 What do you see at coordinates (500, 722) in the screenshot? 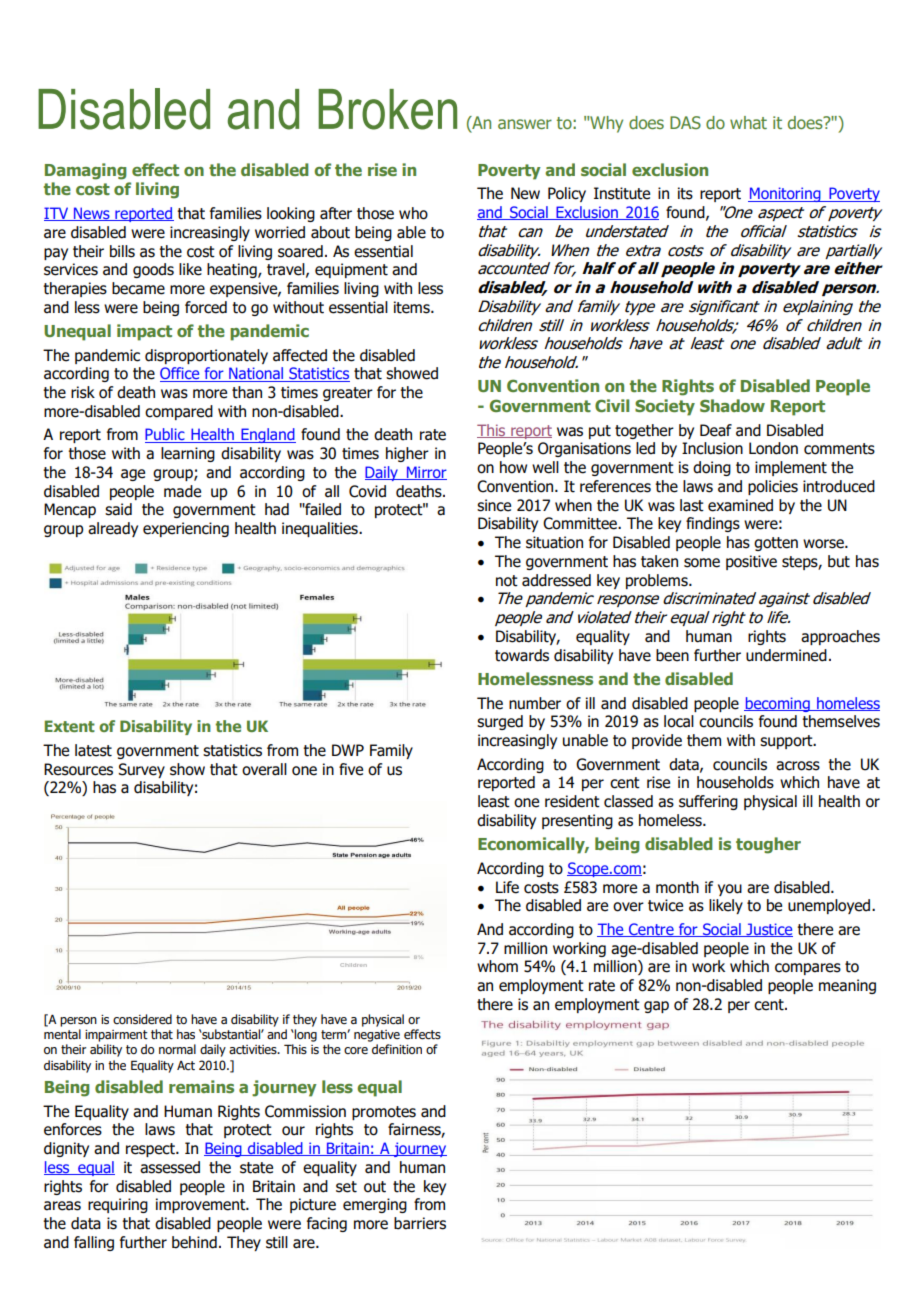
I see `surged` at bounding box center [500, 722].
